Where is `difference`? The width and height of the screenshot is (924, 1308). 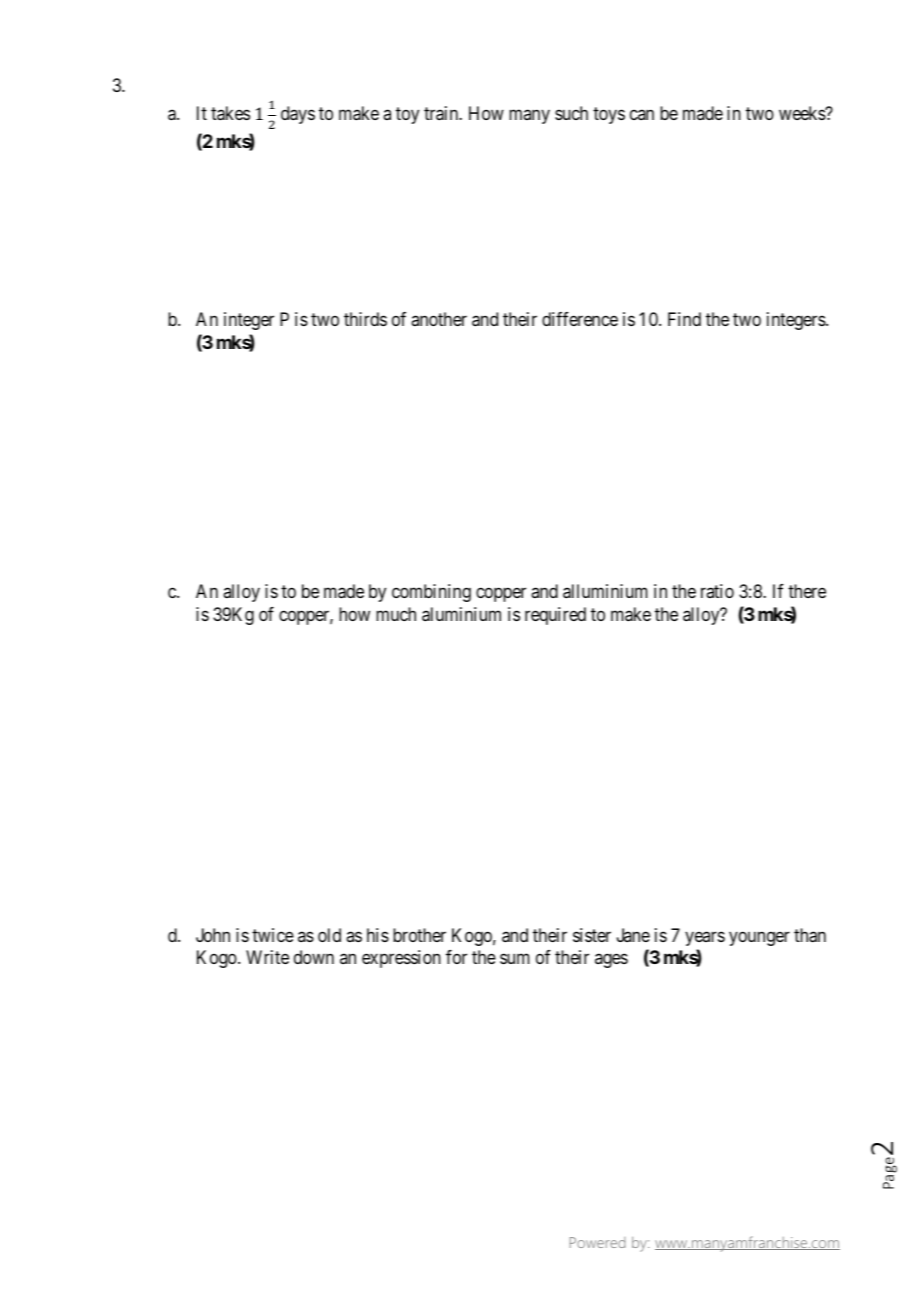
difference is located at coordinates (580, 319).
